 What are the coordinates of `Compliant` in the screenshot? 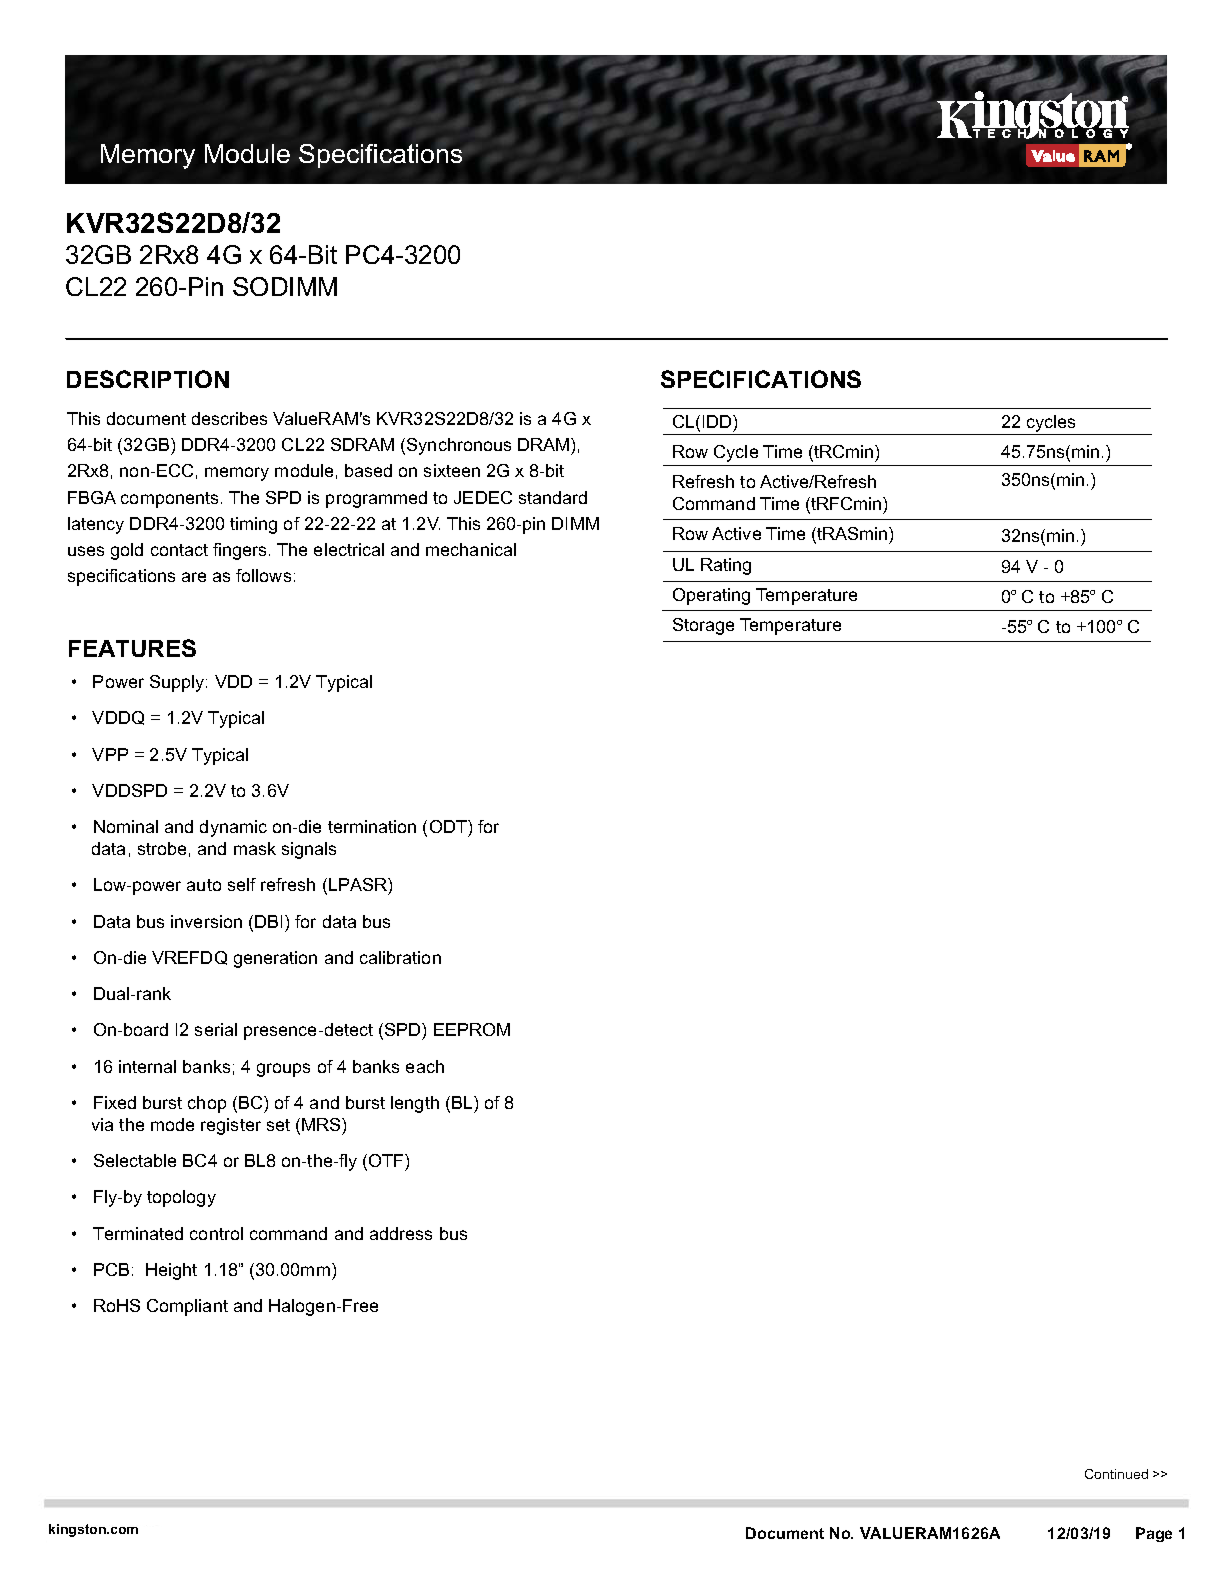 It's located at (187, 1307).
